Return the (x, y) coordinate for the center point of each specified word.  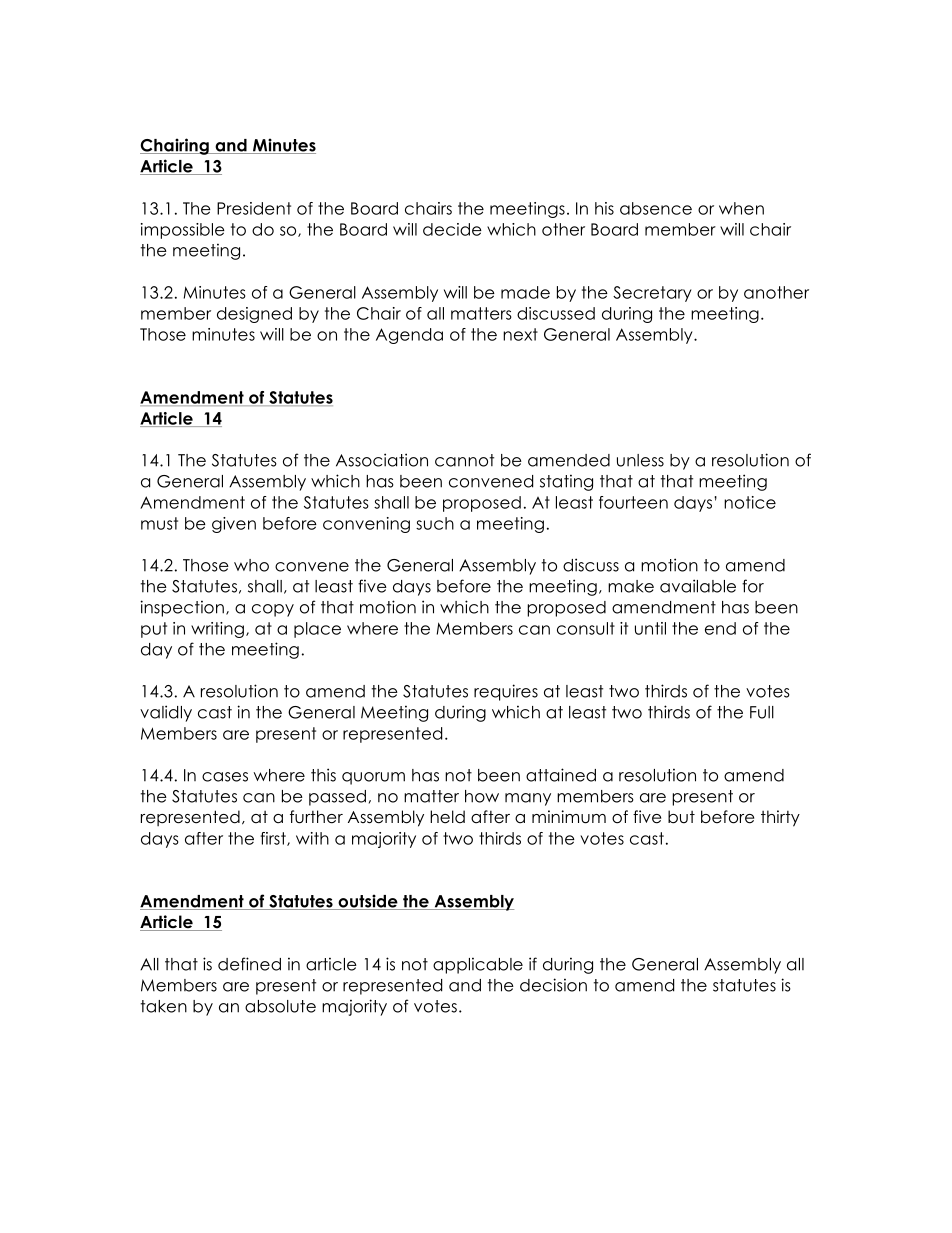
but (681, 817)
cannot (464, 460)
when (741, 208)
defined (249, 964)
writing (217, 630)
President (254, 208)
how (482, 796)
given (234, 525)
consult (586, 628)
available (698, 586)
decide (452, 229)
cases (225, 777)
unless (640, 460)
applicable (478, 965)
